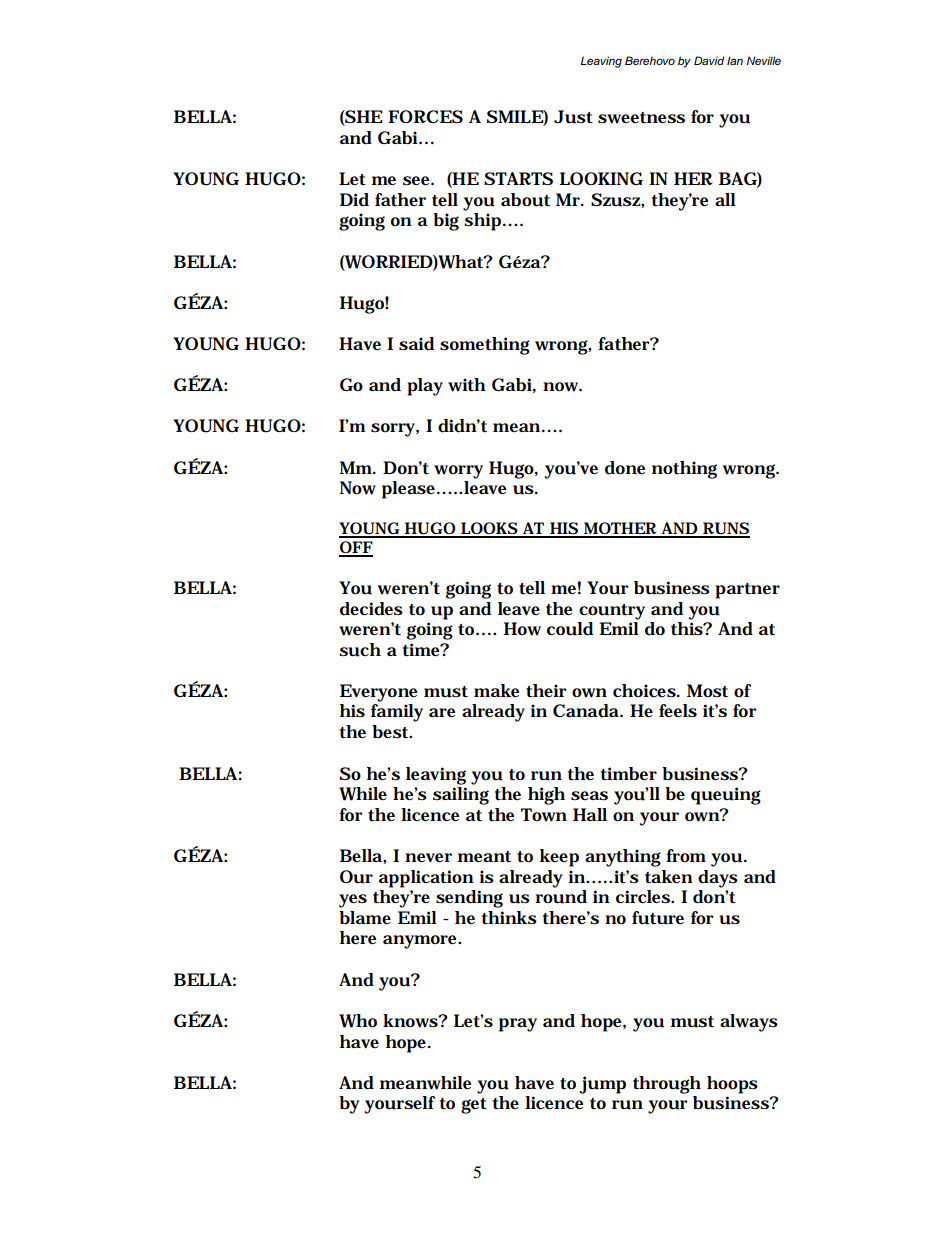 The image size is (952, 1233). Describe the element at coordinates (358, 1021) in the screenshot. I see `Who` at that location.
